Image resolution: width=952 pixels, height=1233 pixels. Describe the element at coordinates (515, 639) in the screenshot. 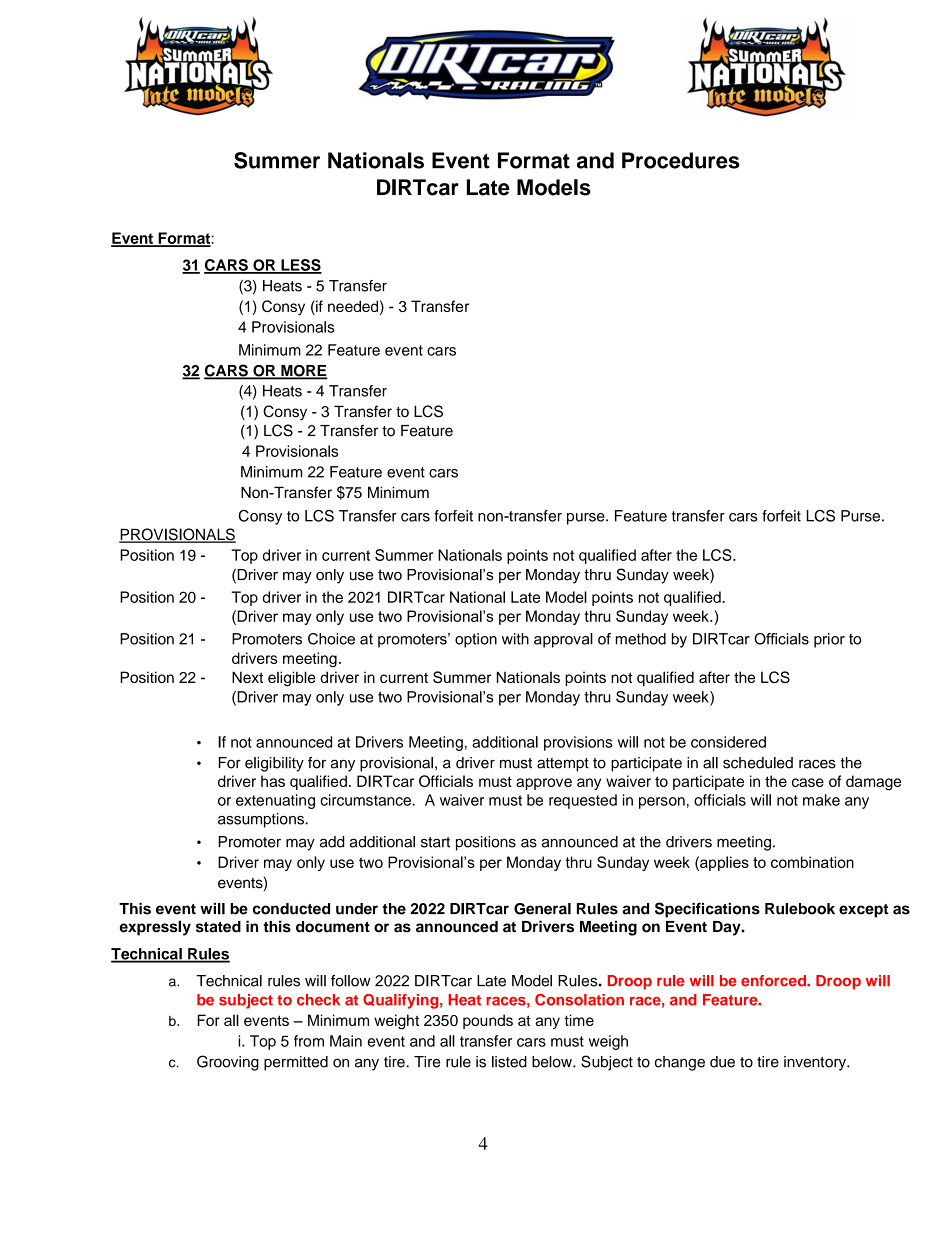

I see `with` at that location.
